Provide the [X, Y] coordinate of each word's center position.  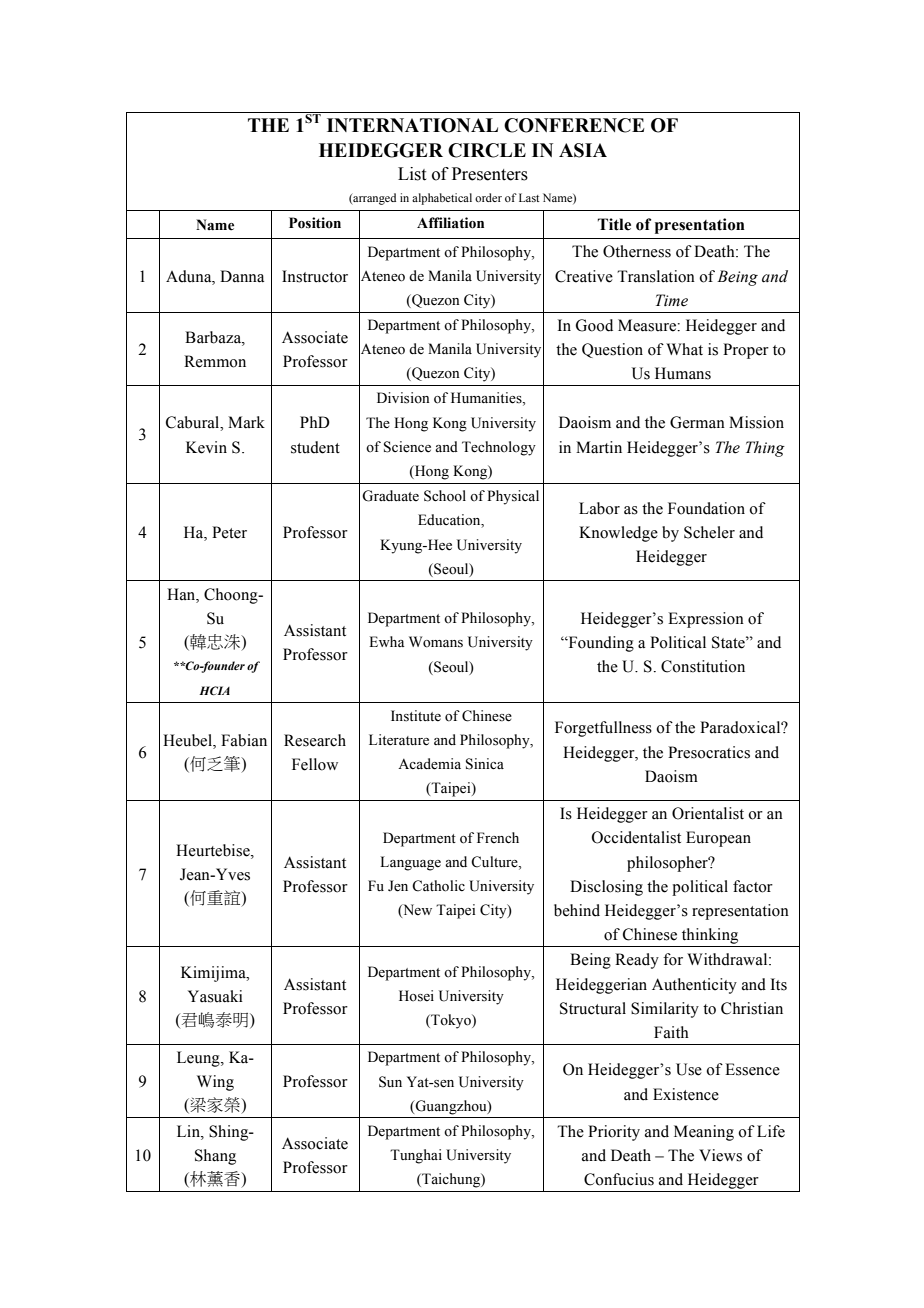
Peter [229, 532]
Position [315, 223]
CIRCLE [487, 150]
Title [614, 224]
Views [720, 1155]
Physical [513, 497]
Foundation [706, 508]
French [498, 838]
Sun [390, 1082]
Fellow [315, 764]
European [718, 839]
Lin [189, 1131]
